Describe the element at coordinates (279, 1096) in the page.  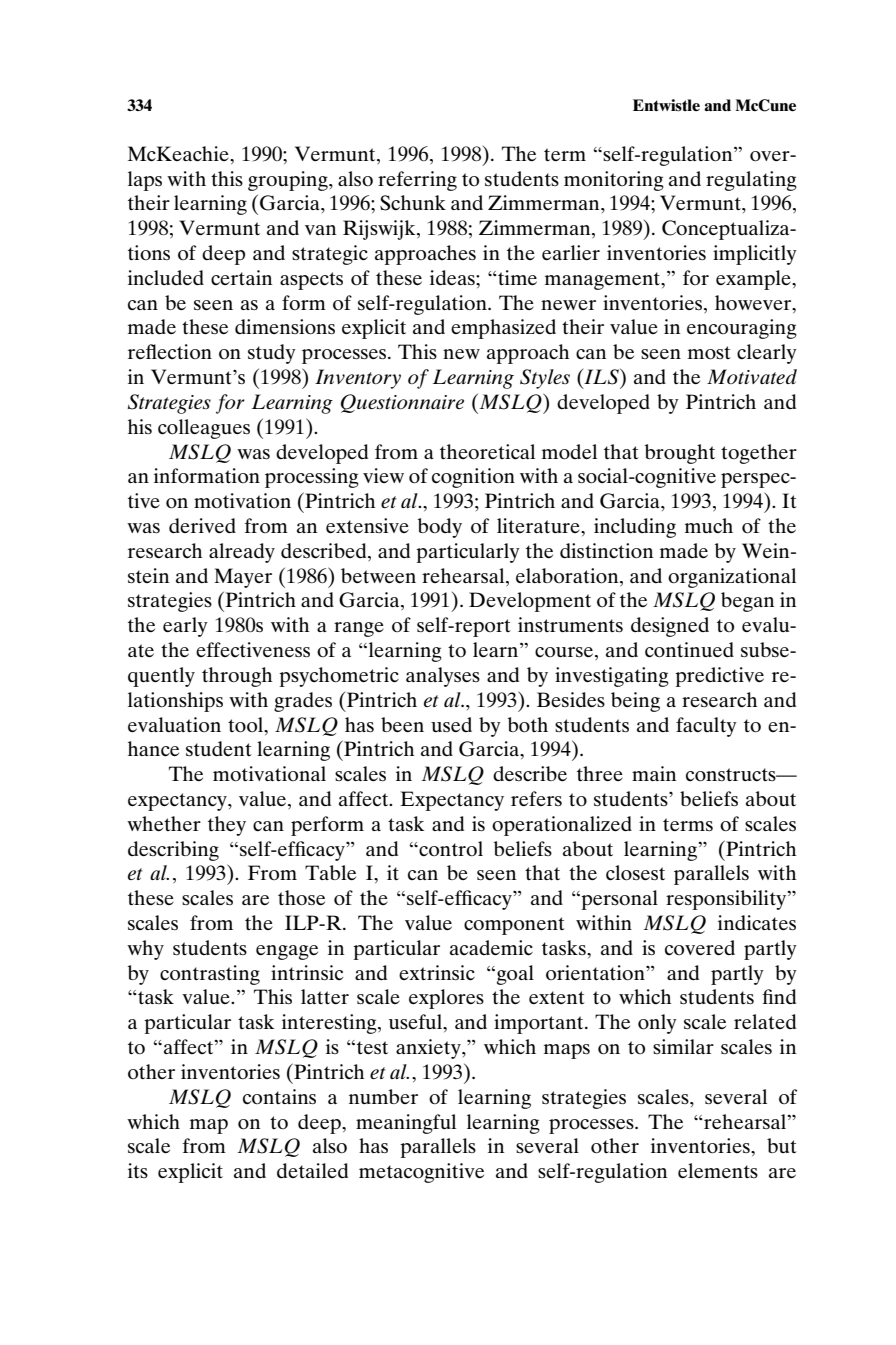
I see `contains` at that location.
